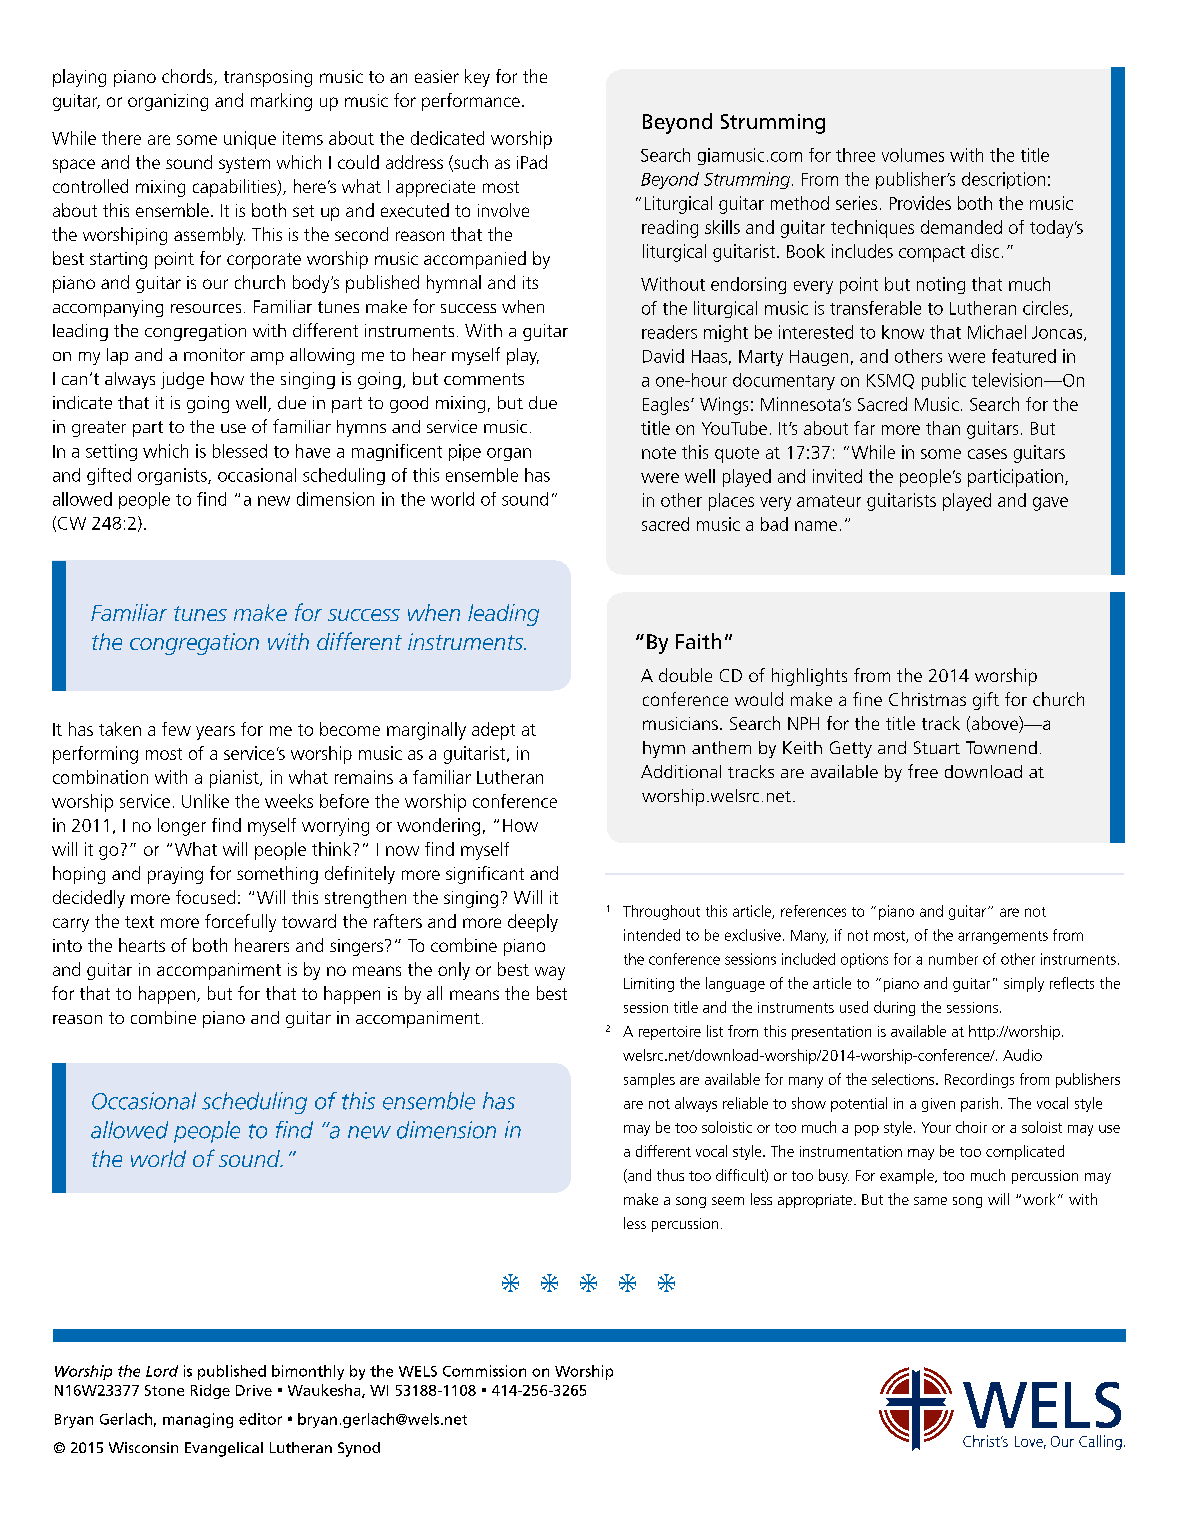 The height and width of the image is (1523, 1177). Describe the element at coordinates (659, 453) in the image. I see `note` at that location.
